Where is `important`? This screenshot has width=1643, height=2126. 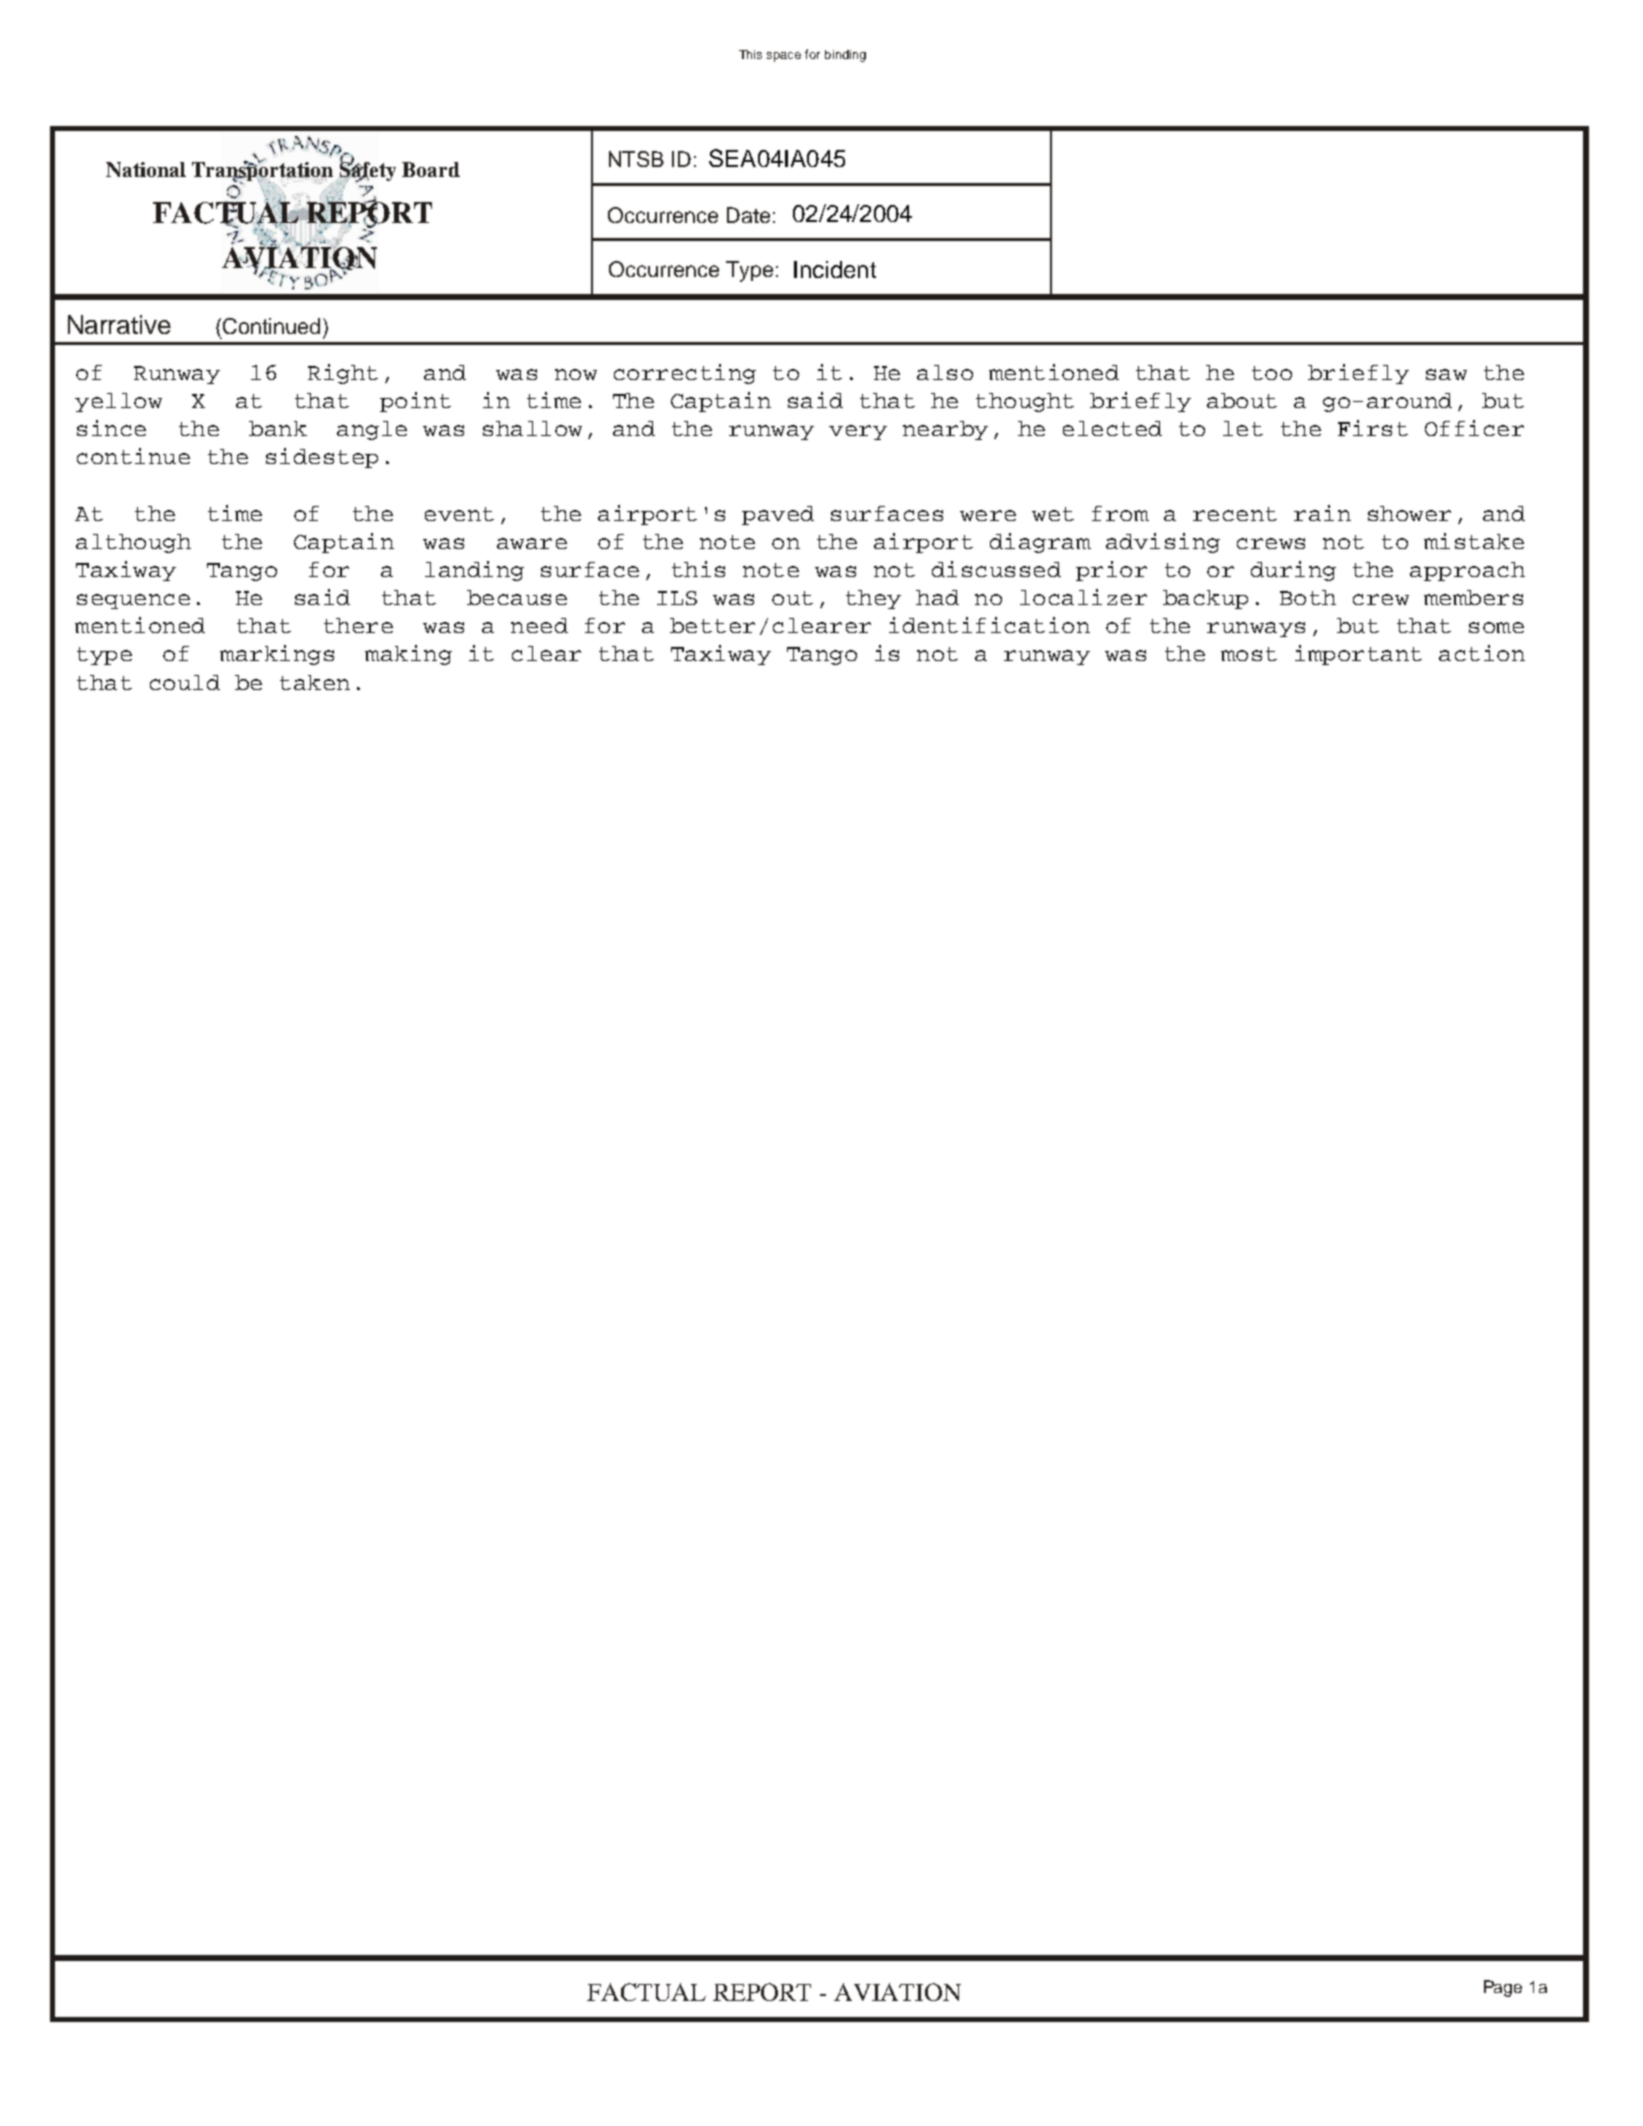 important is located at coordinates (1358, 655).
